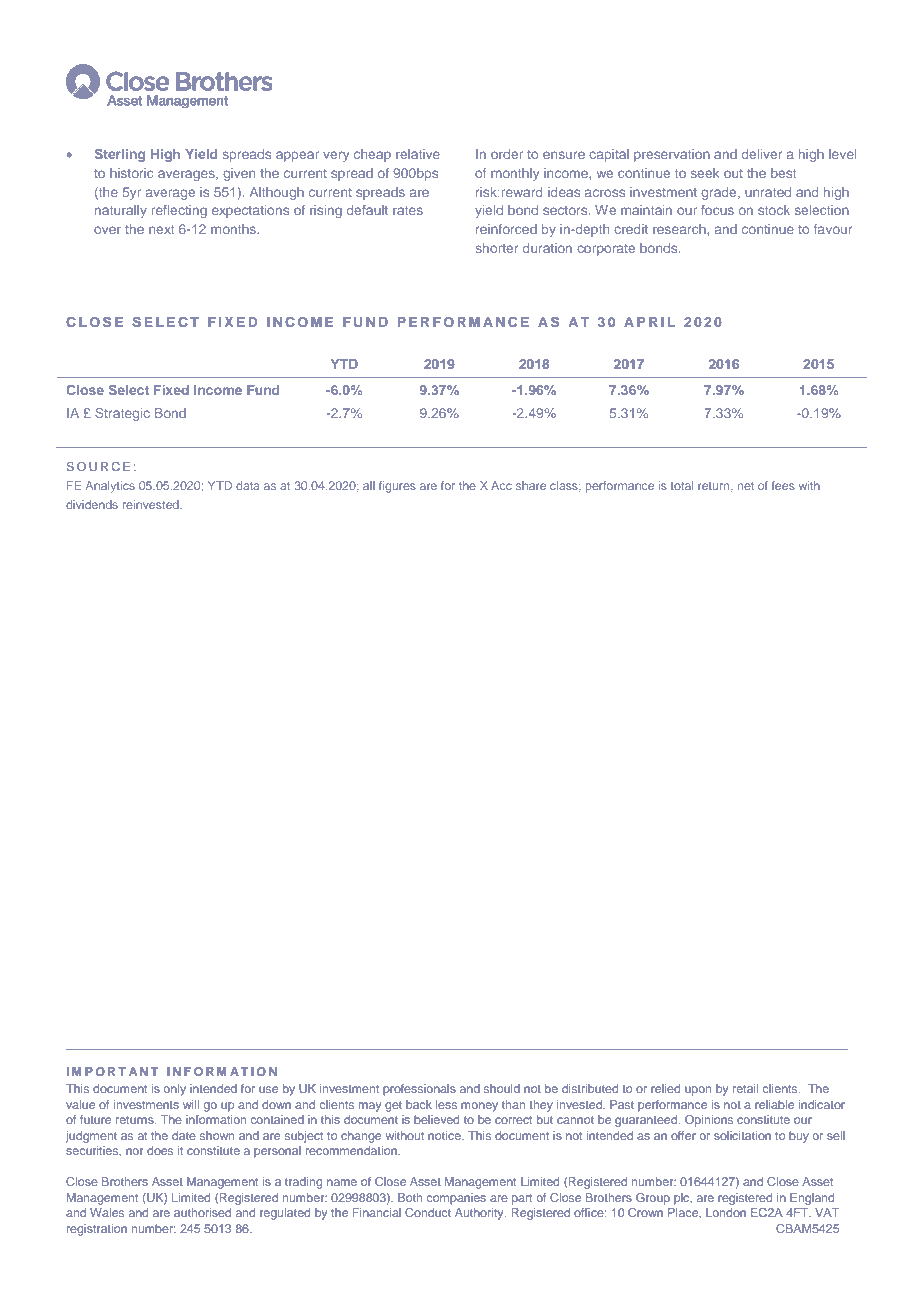  What do you see at coordinates (746, 486) in the screenshot?
I see `net` at bounding box center [746, 486].
